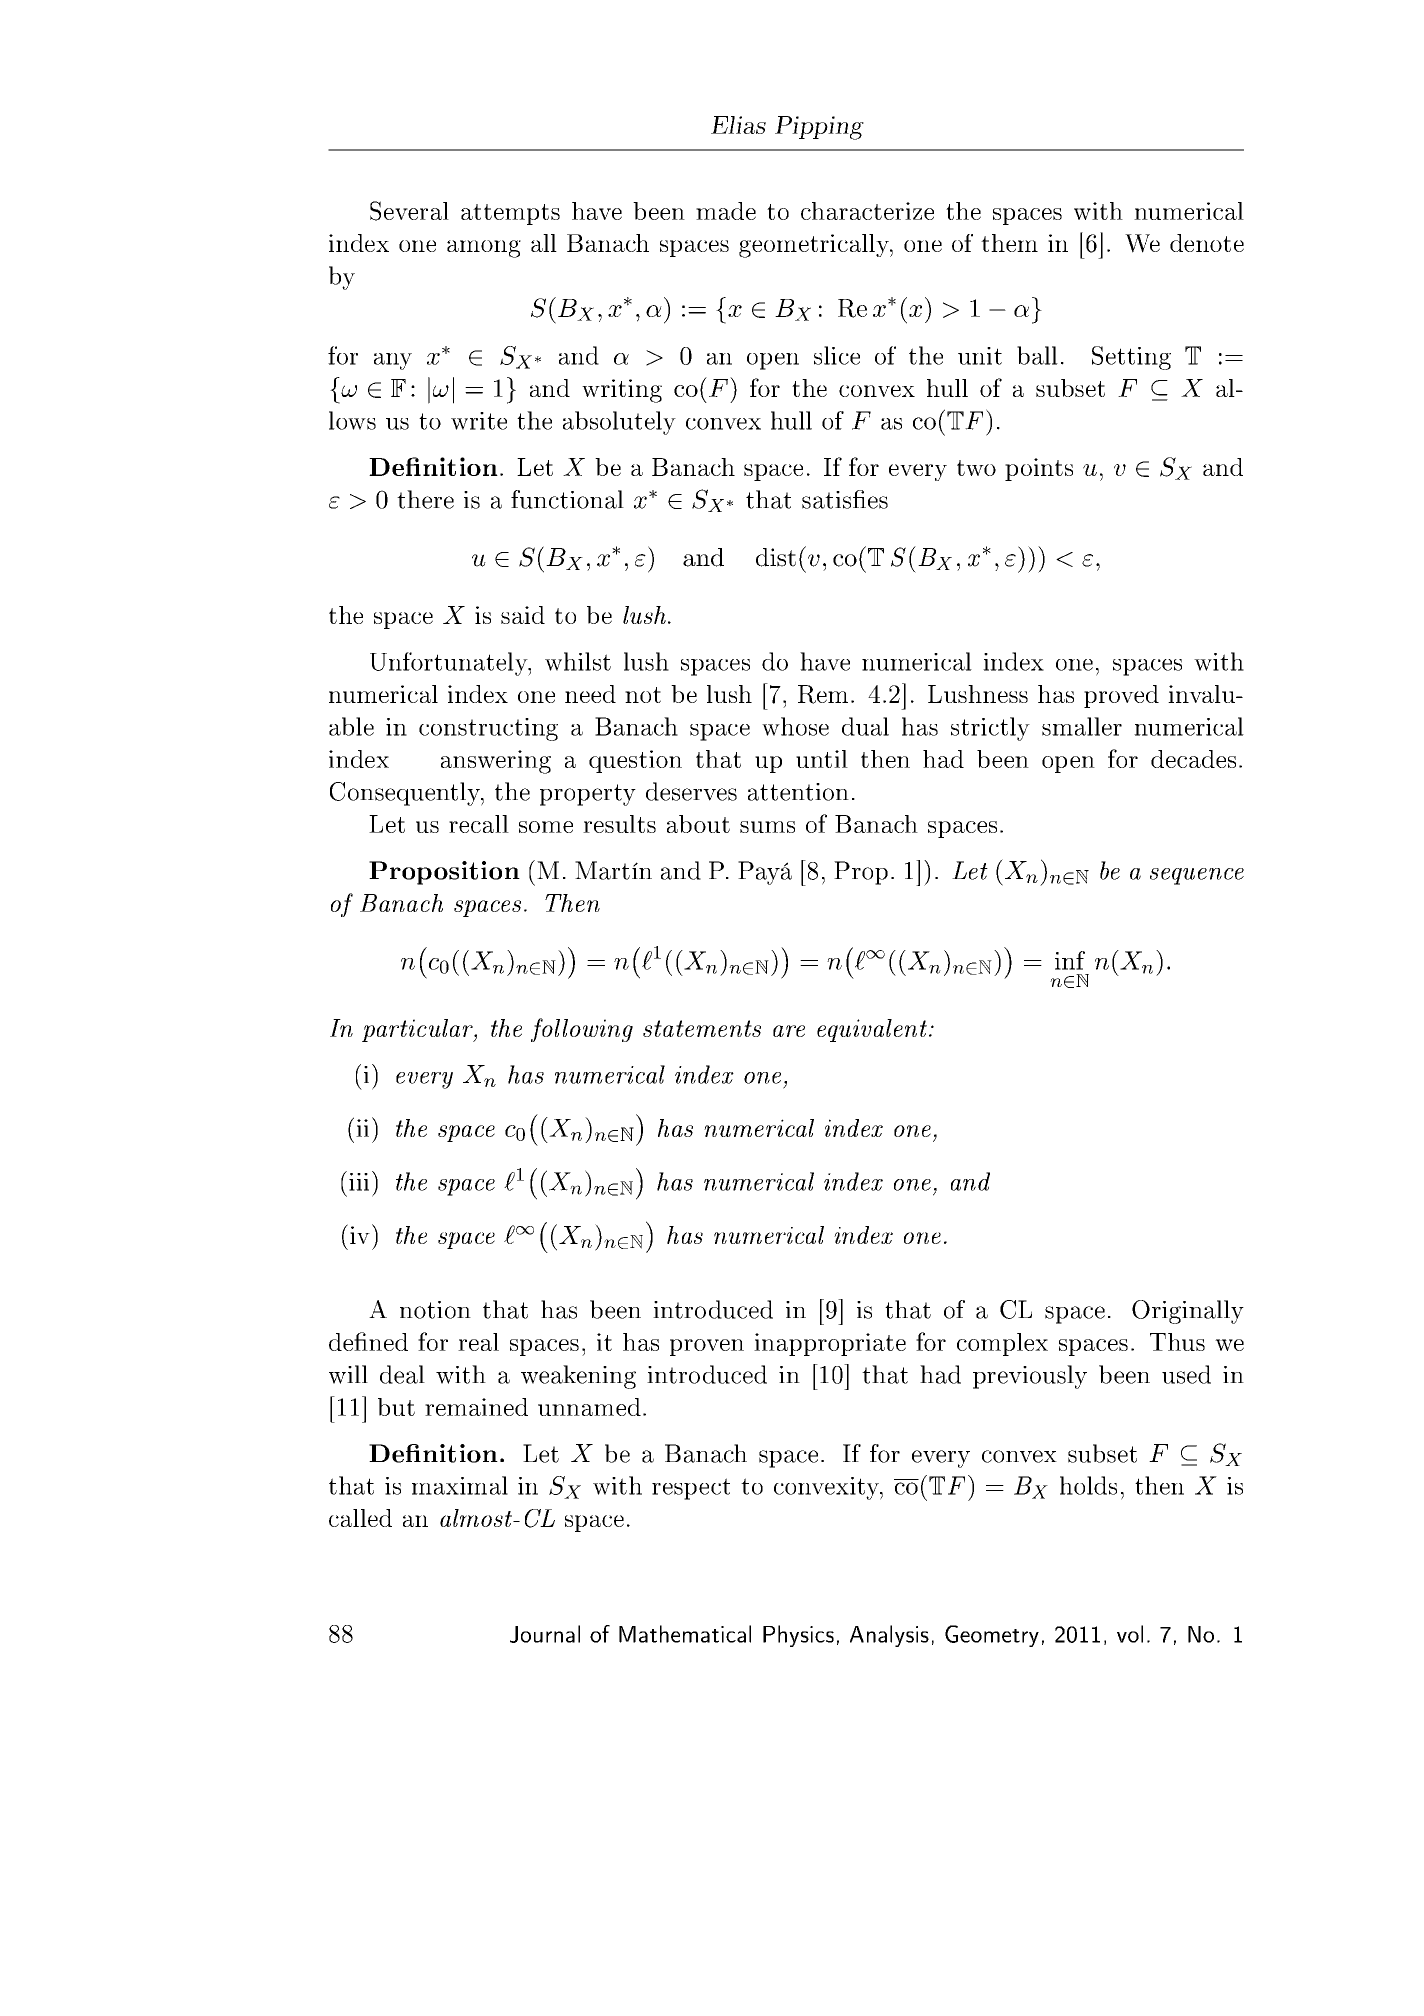  What do you see at coordinates (545, 1634) in the screenshot?
I see `Journal` at bounding box center [545, 1634].
